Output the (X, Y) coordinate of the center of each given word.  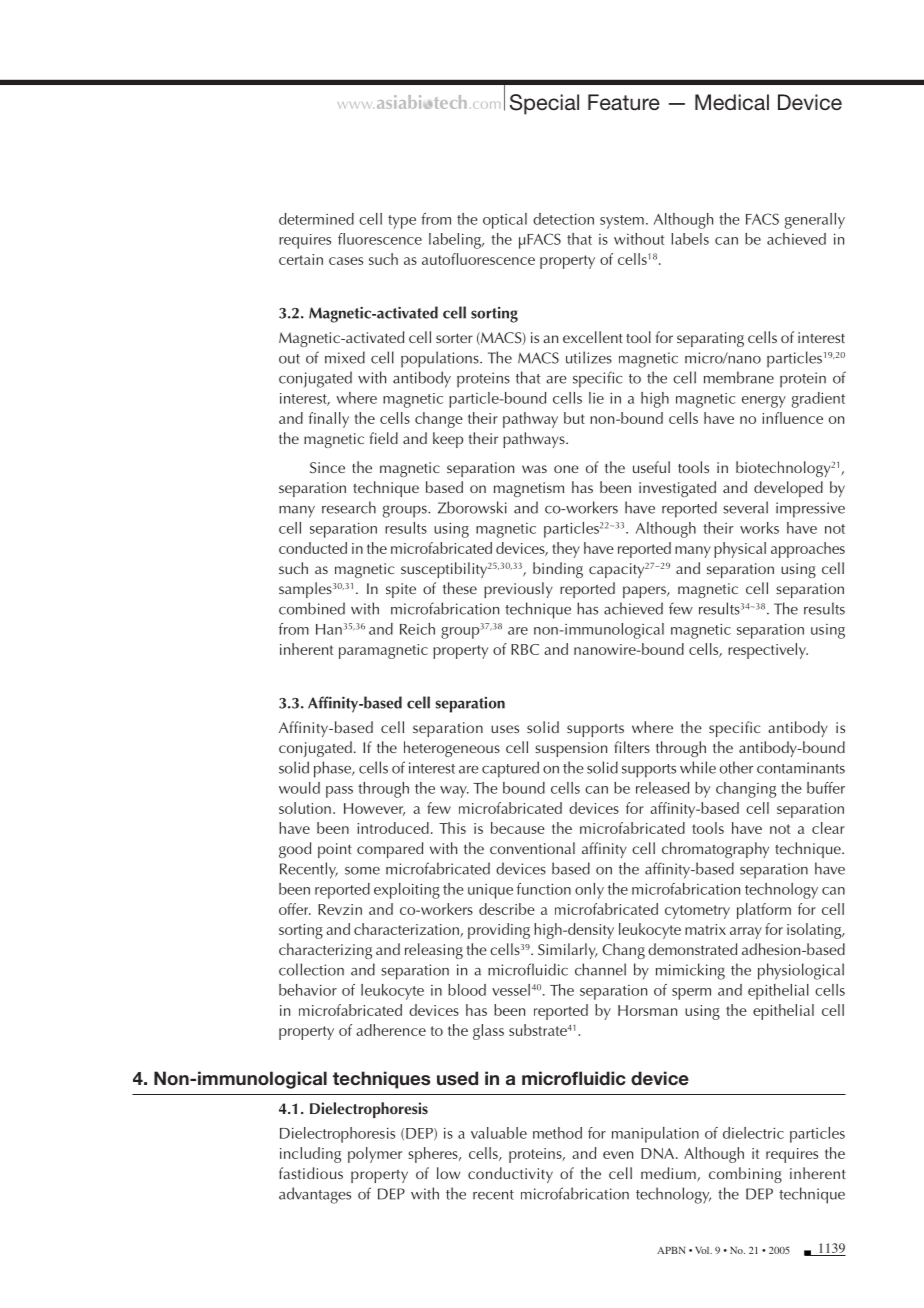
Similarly (568, 951)
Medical (732, 102)
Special (544, 104)
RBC (525, 649)
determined (316, 219)
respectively (768, 651)
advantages (315, 1195)
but (574, 418)
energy (764, 402)
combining (745, 1175)
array (746, 933)
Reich (417, 629)
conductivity (510, 1175)
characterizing (325, 951)
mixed (345, 357)
